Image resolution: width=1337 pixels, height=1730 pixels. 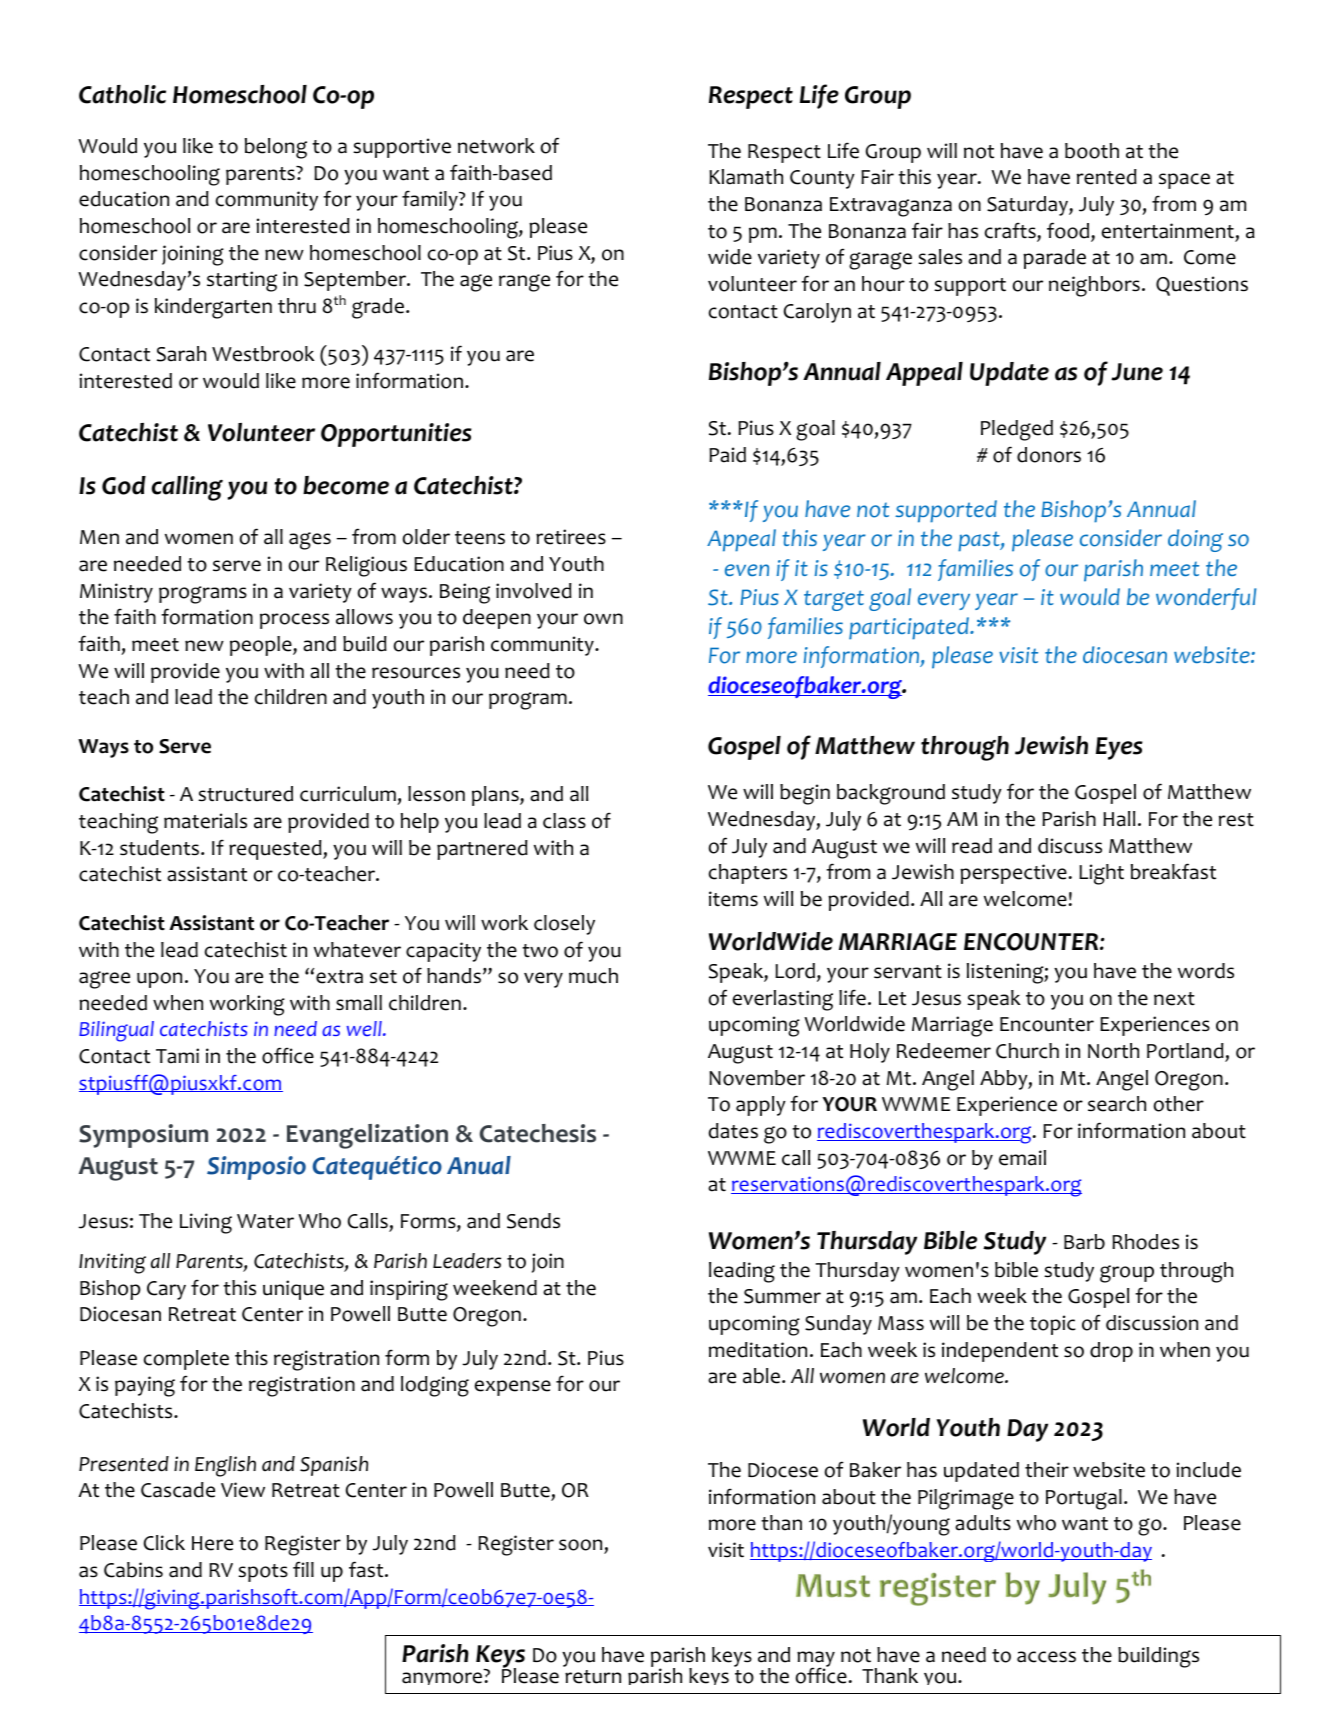 I want to click on access, so click(x=1046, y=1657).
